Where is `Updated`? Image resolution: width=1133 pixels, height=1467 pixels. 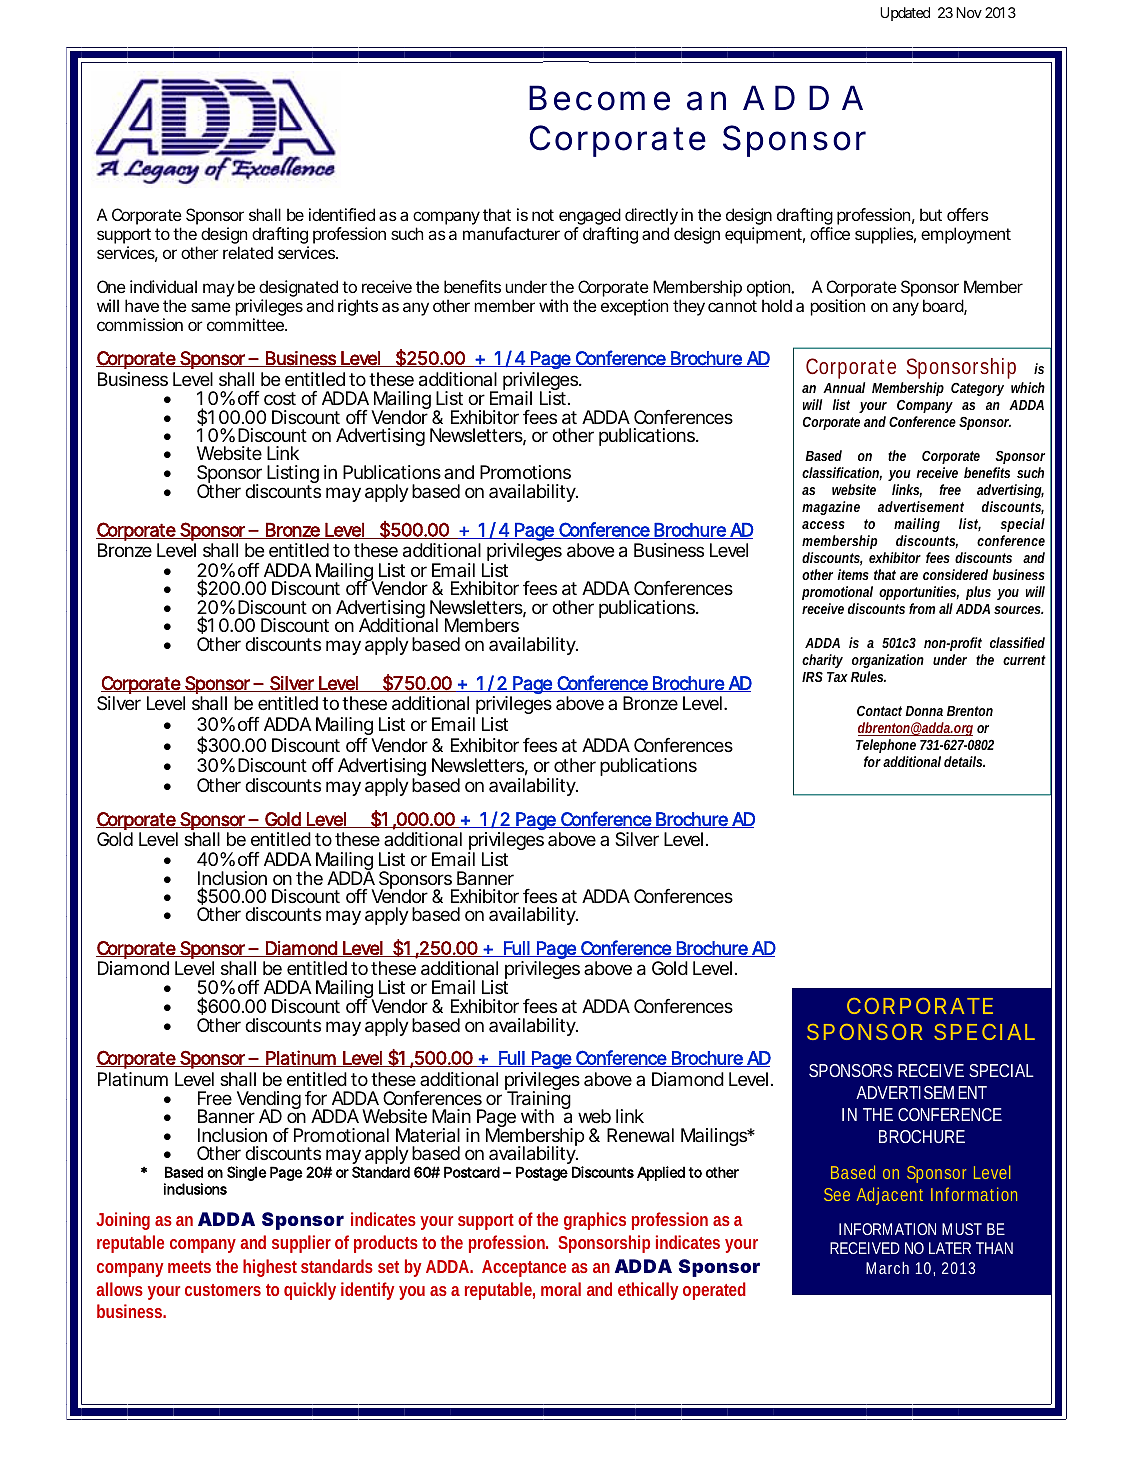
Updated is located at coordinates (905, 14).
